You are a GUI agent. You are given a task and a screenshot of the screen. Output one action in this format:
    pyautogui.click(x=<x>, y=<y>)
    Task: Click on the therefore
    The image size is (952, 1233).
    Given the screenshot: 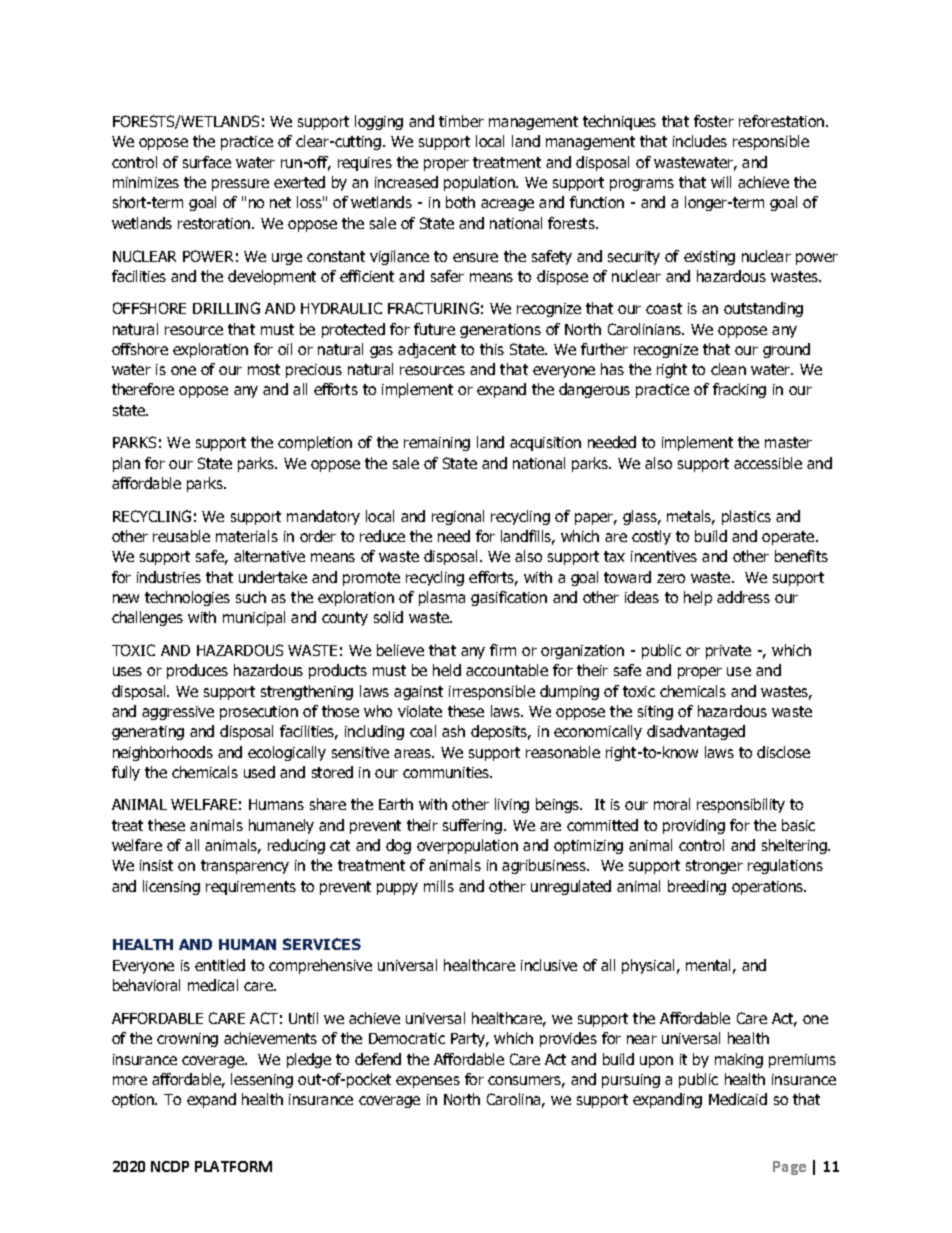 What is the action you would take?
    pyautogui.click(x=143, y=389)
